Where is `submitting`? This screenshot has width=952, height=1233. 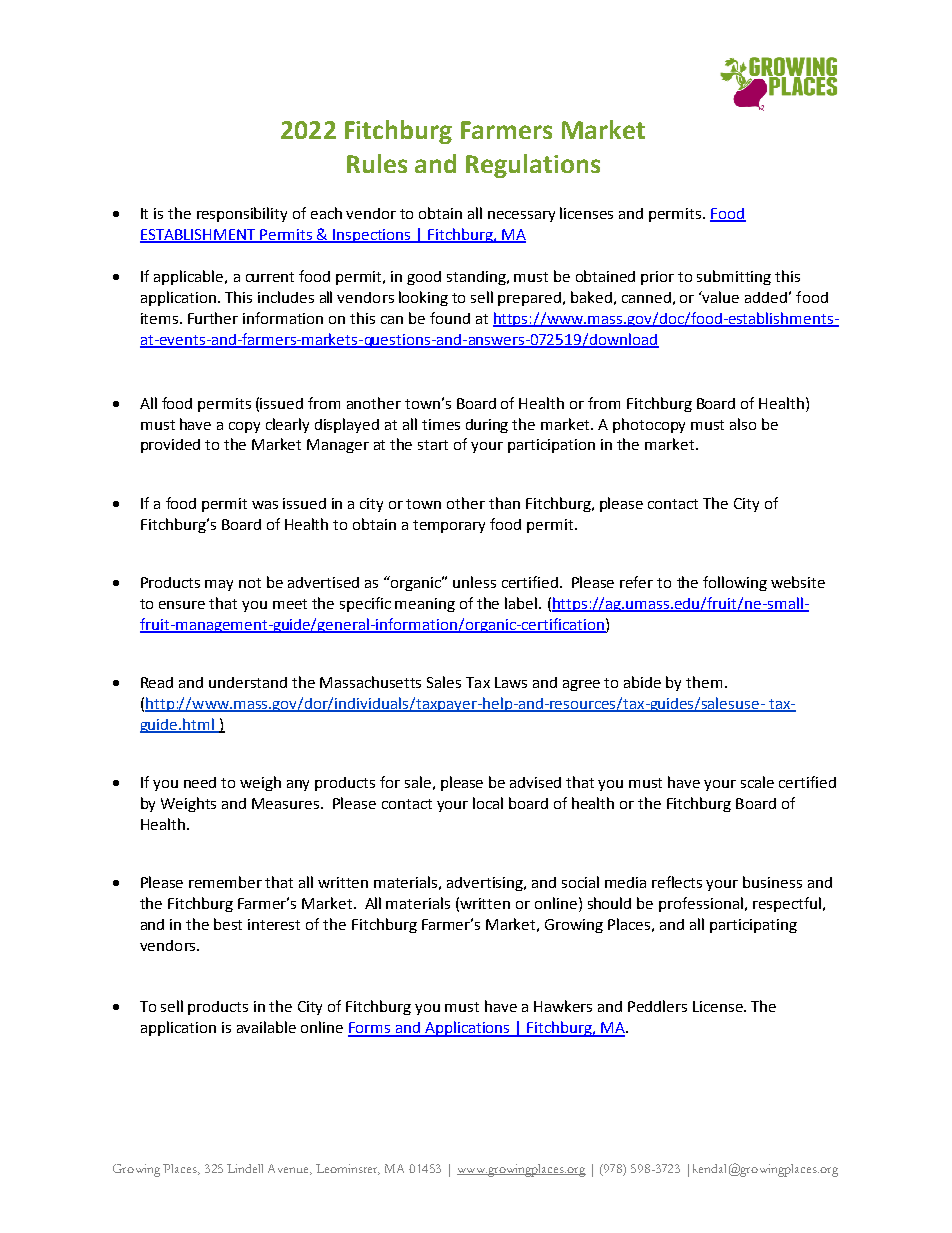 submitting is located at coordinates (734, 277).
